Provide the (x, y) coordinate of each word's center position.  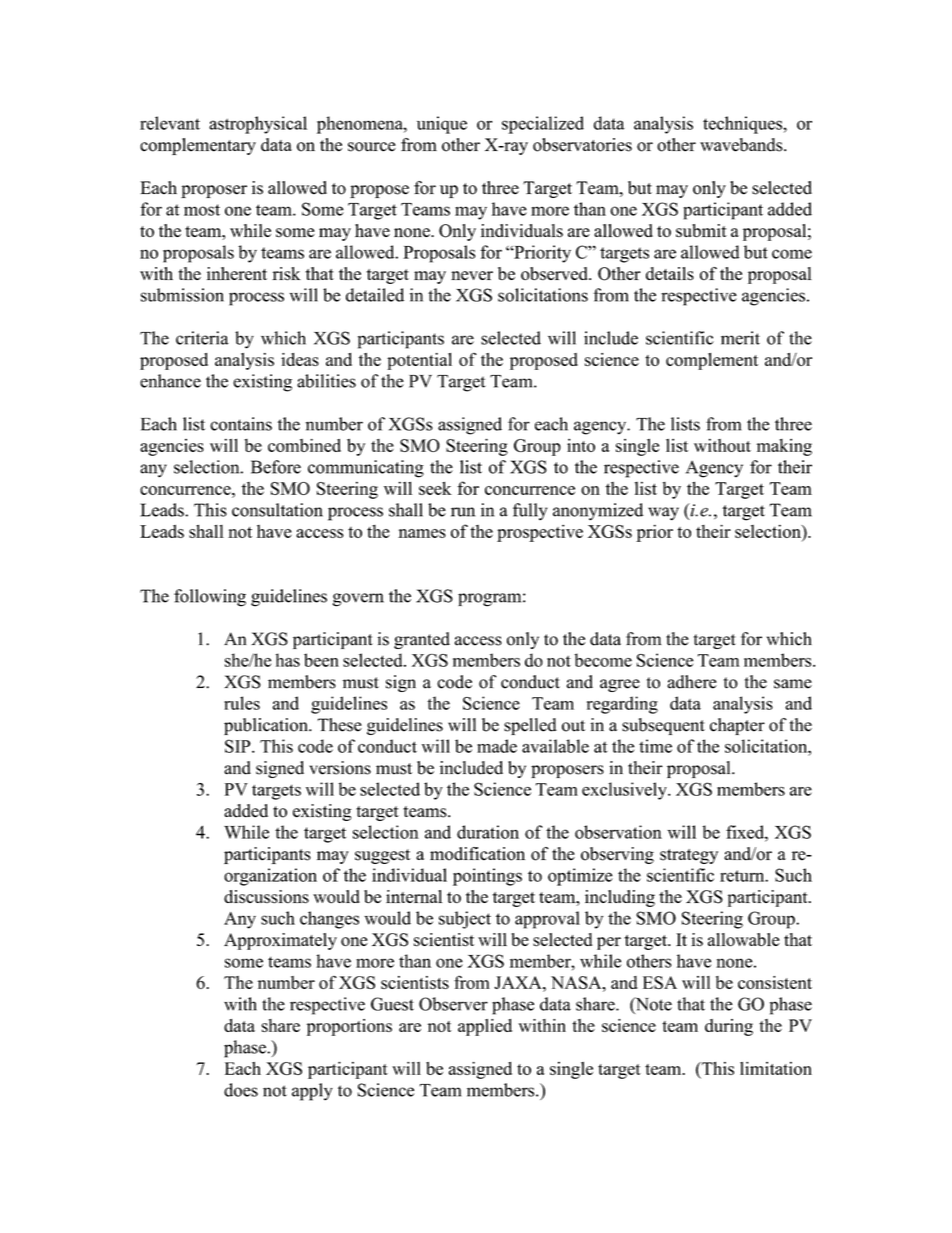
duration (488, 832)
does (241, 1090)
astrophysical (258, 125)
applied (485, 1027)
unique (442, 125)
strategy (689, 856)
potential (419, 361)
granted (422, 640)
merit (740, 338)
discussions (266, 897)
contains (241, 424)
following (210, 598)
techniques (743, 125)
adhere (692, 682)
